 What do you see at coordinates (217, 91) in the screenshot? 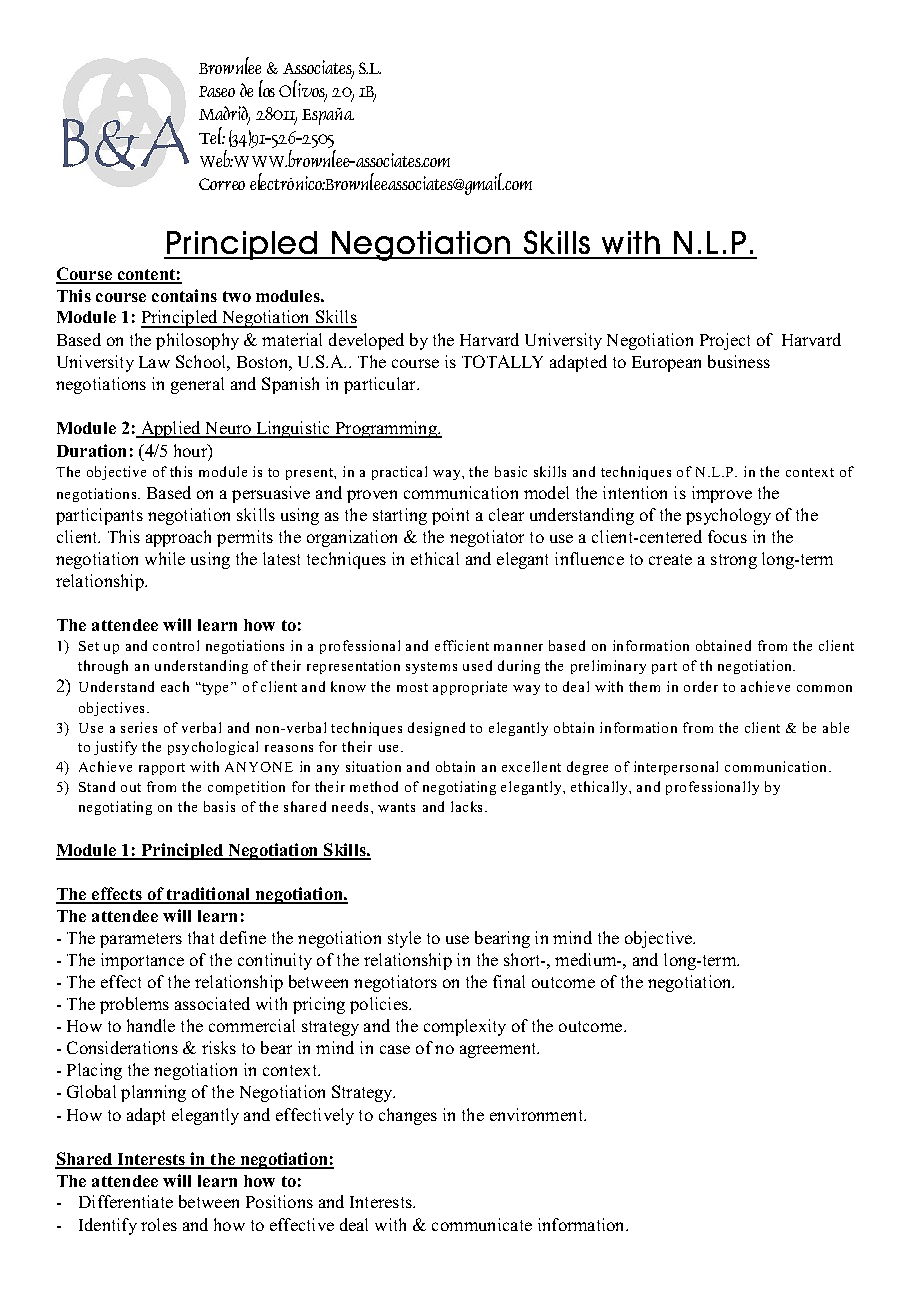
I see `Paseo` at bounding box center [217, 91].
